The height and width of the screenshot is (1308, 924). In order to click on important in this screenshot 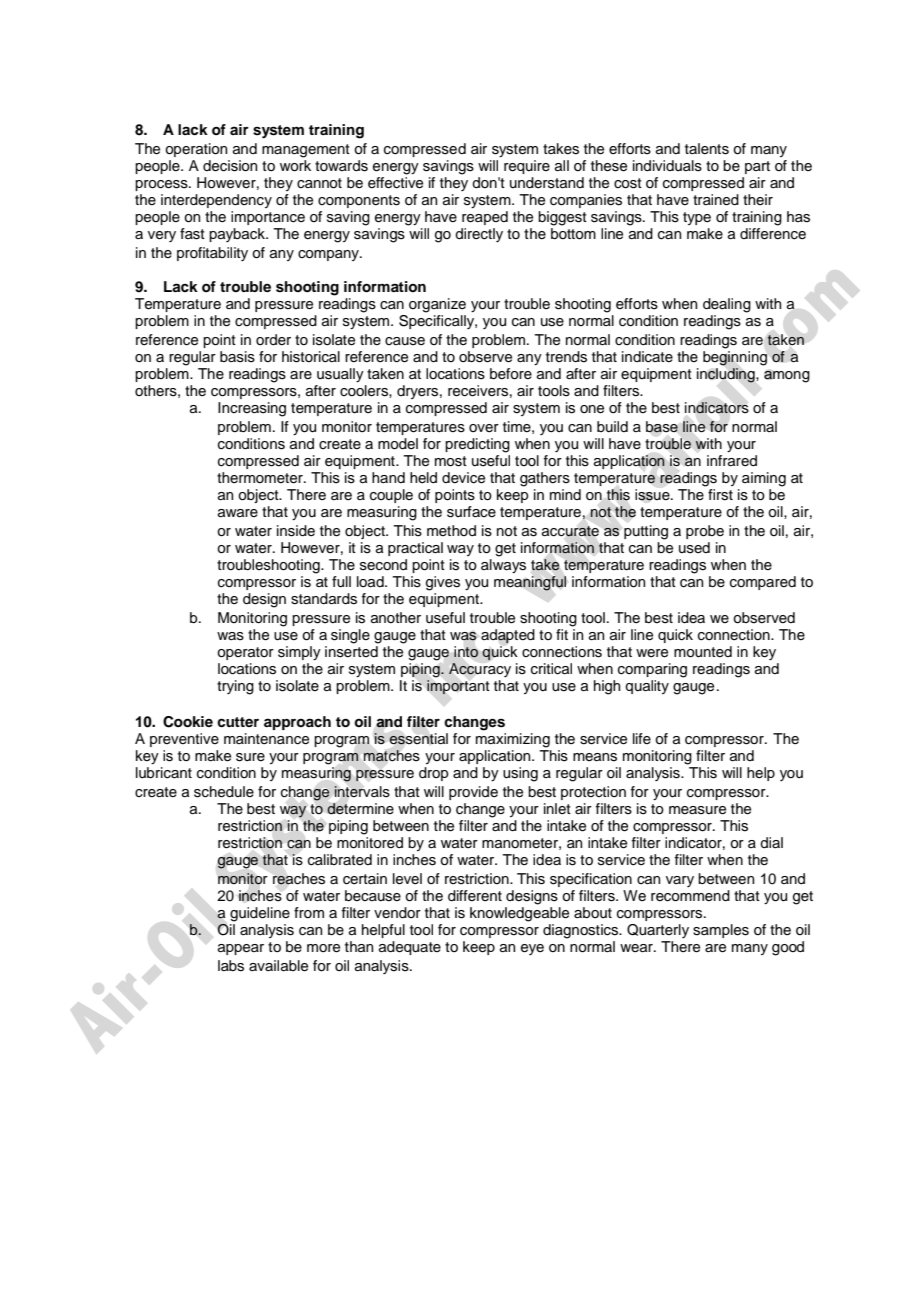, I will do `click(458, 687)`.
